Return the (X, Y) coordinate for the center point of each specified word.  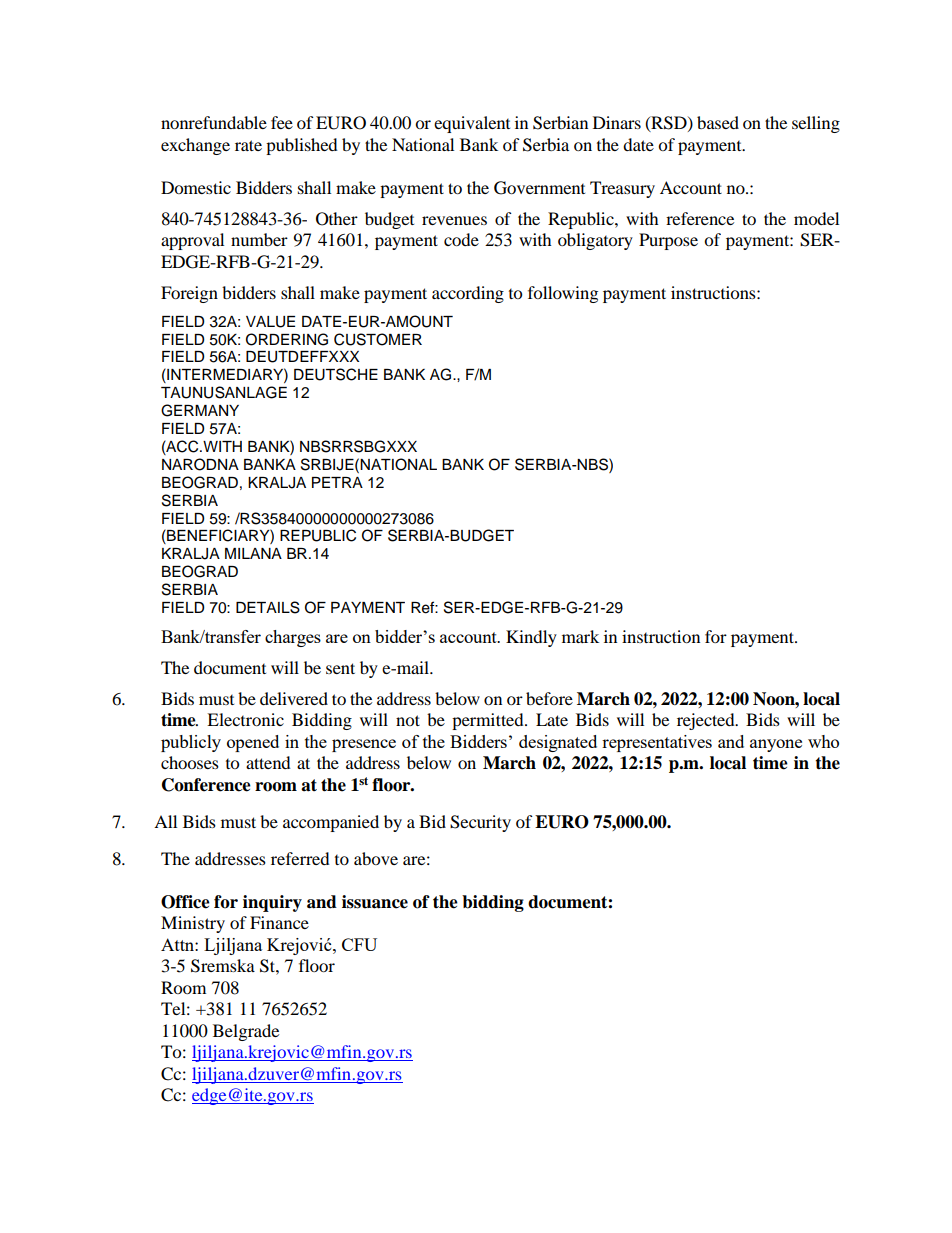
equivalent (472, 124)
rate (248, 145)
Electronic (245, 719)
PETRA (337, 482)
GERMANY (200, 410)
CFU (359, 944)
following (563, 294)
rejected (707, 721)
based (718, 122)
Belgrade (246, 1032)
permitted (489, 721)
